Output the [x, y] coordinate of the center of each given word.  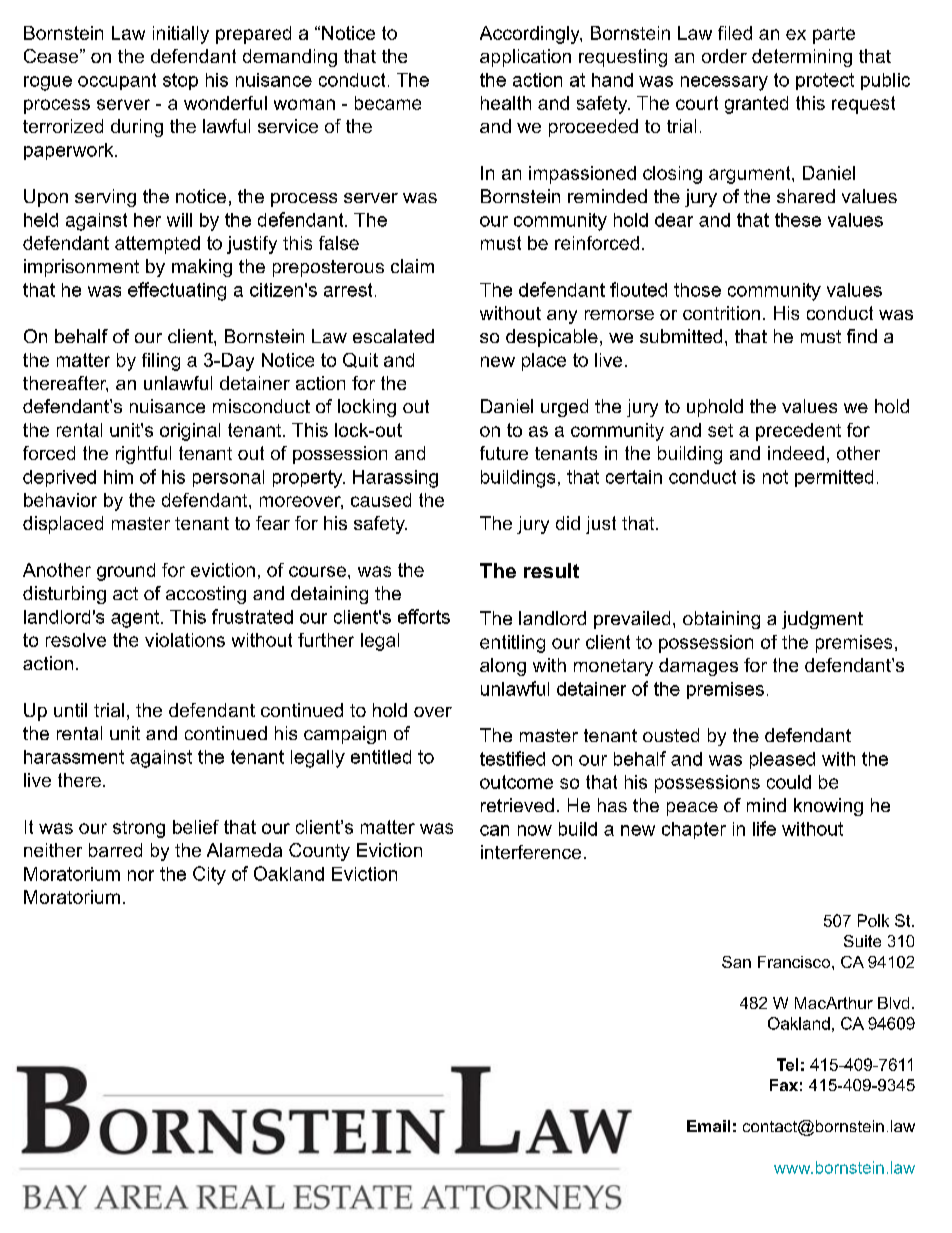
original [190, 432]
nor [141, 875]
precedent [798, 432]
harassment [74, 757]
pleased [782, 760]
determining [802, 58]
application [525, 58]
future [504, 453]
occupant [117, 81]
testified [512, 758]
